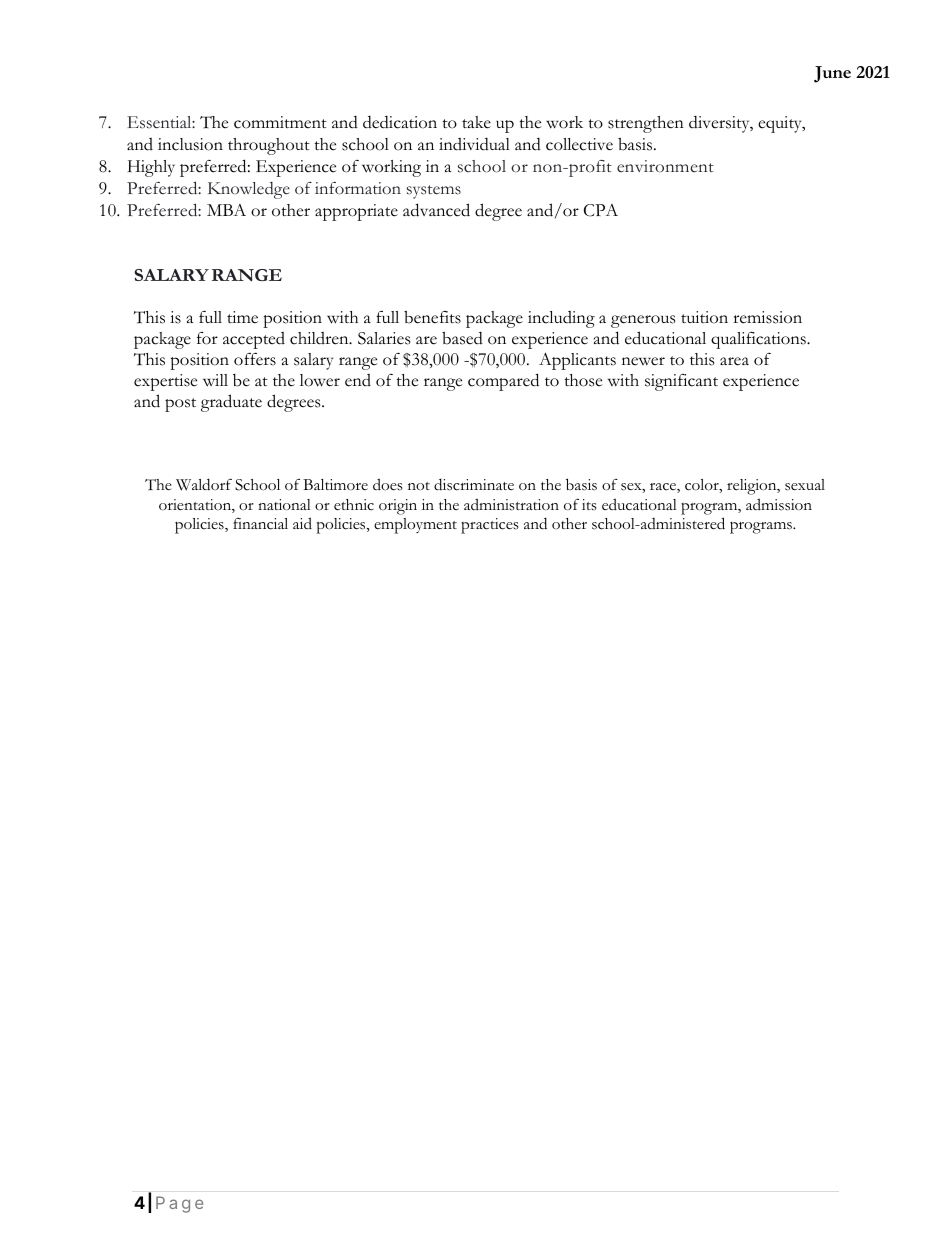  I want to click on administration, so click(511, 504).
